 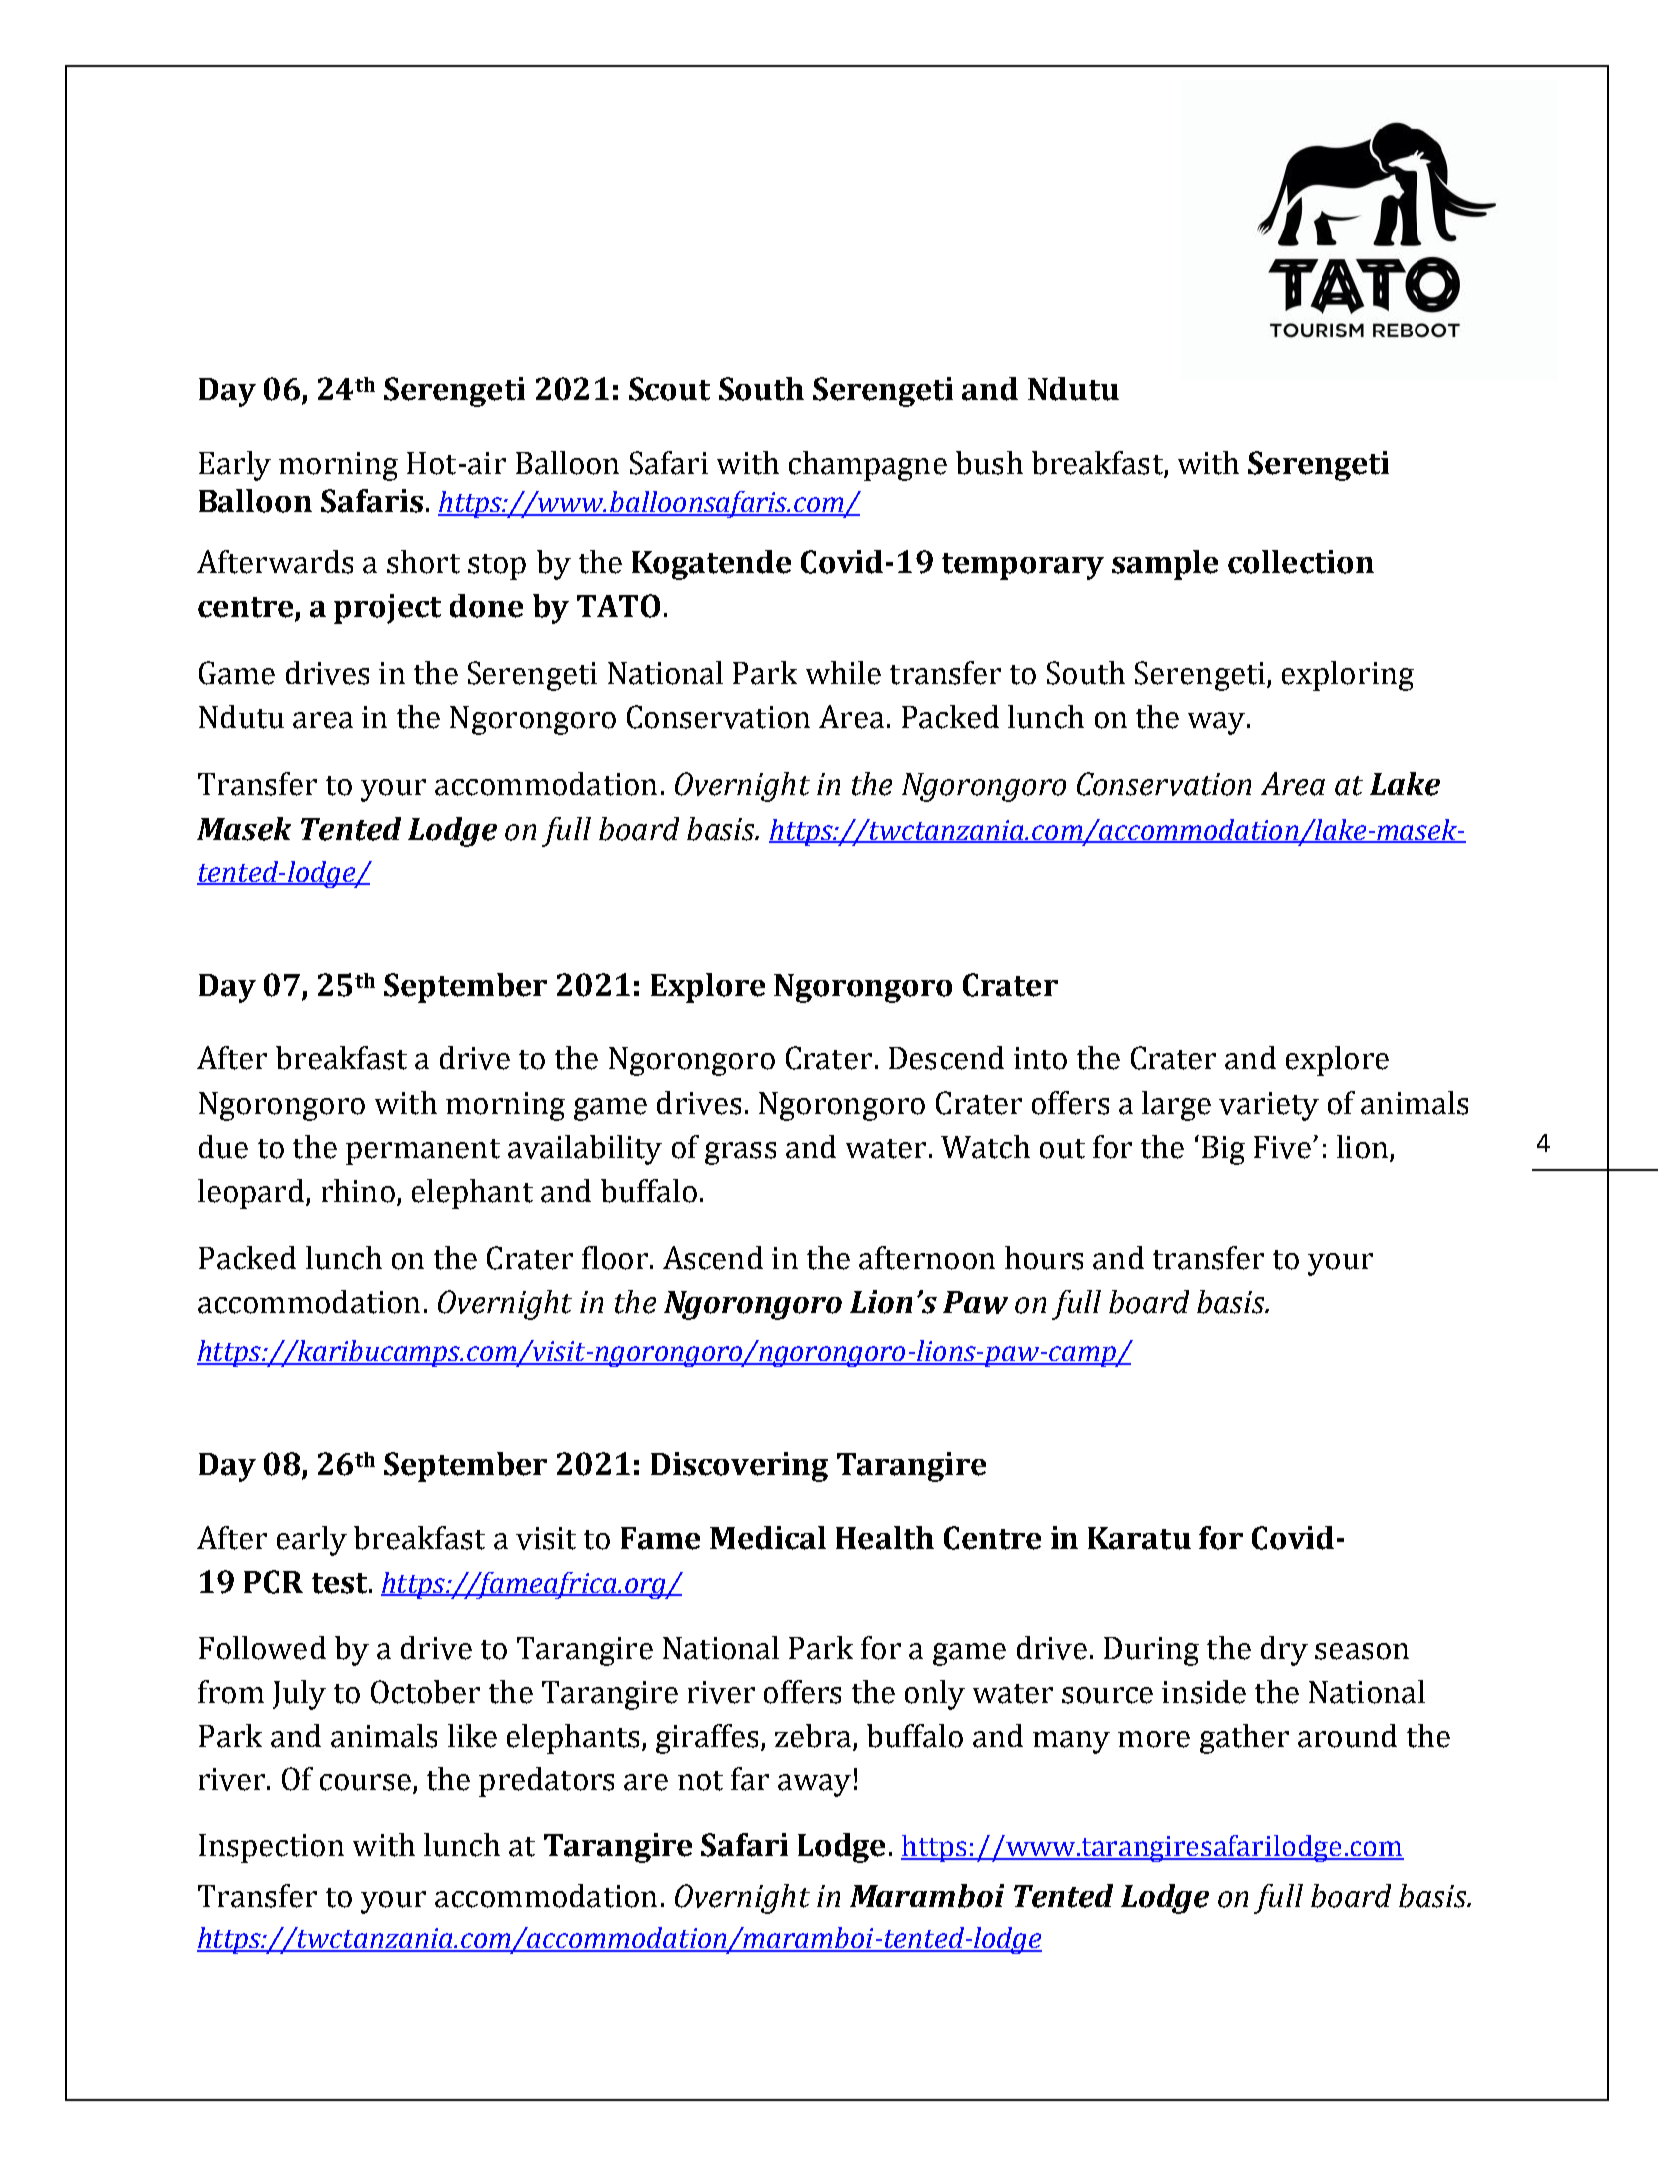 I want to click on champagne, so click(x=868, y=466).
